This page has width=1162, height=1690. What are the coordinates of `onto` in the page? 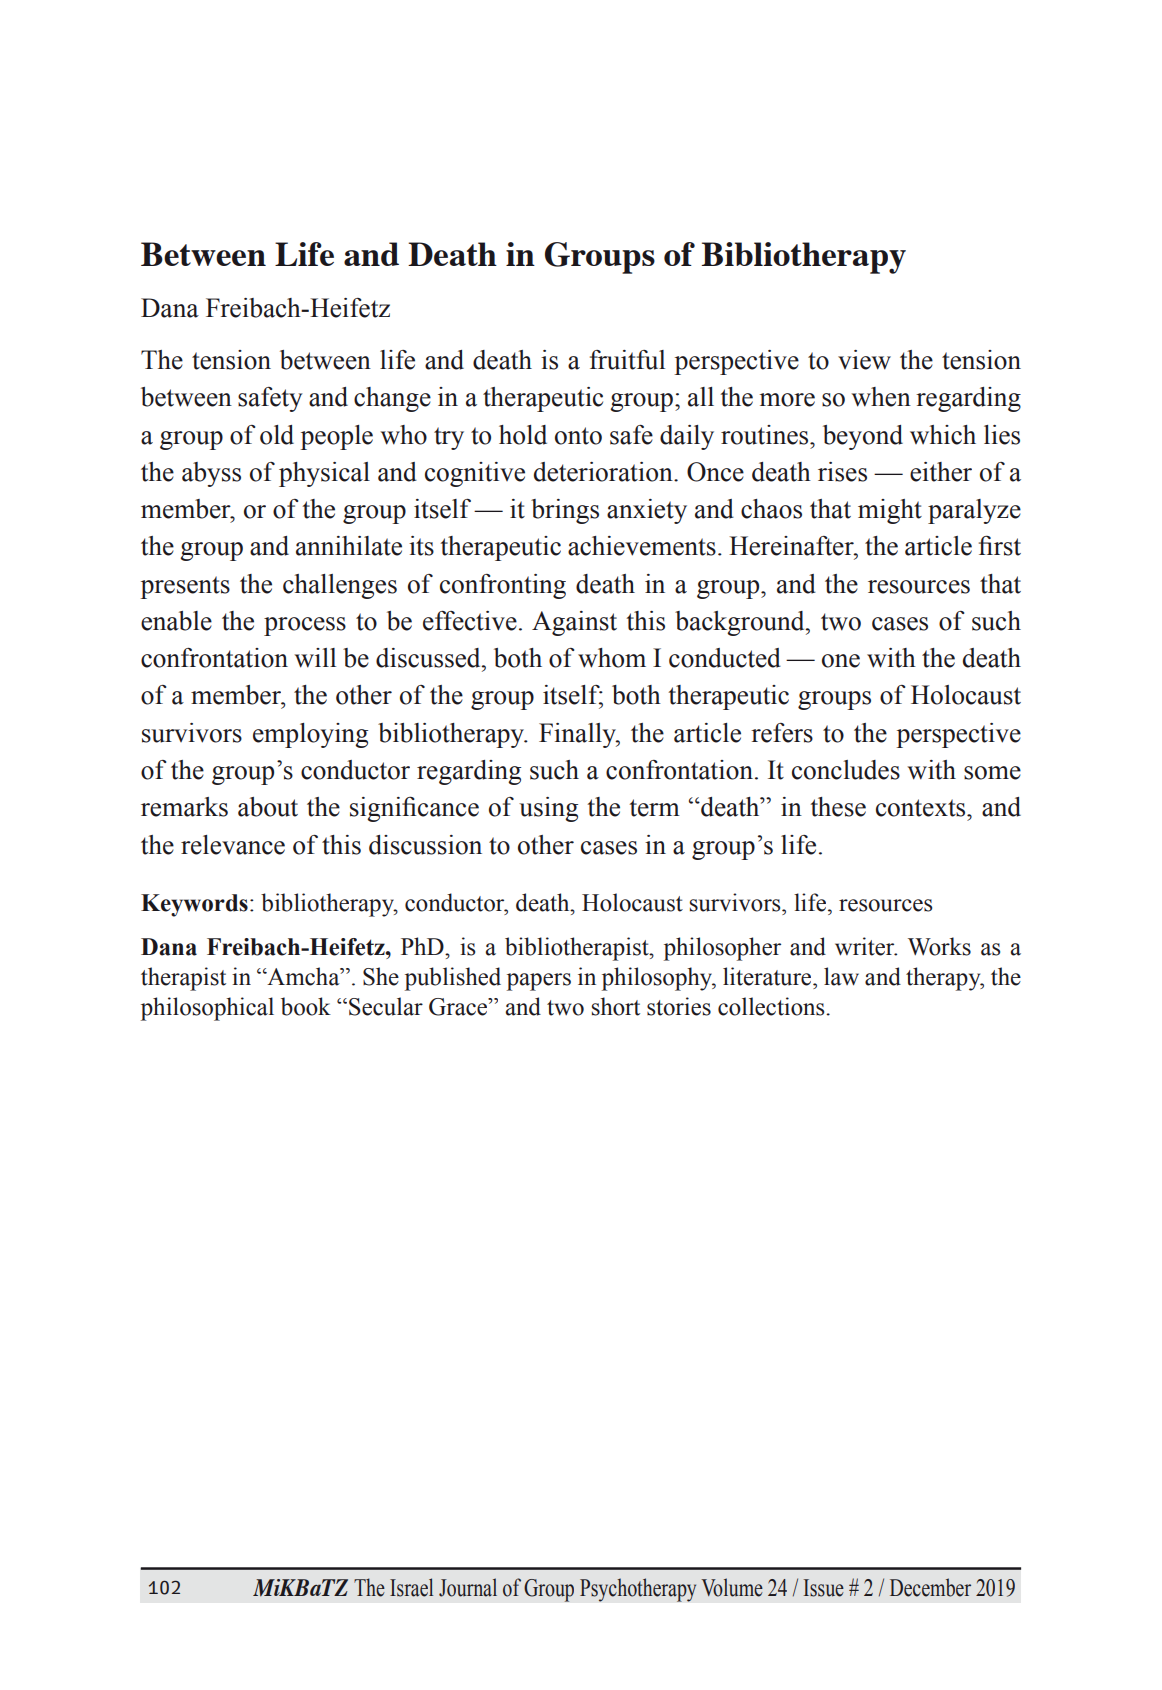 It's located at (578, 436).
